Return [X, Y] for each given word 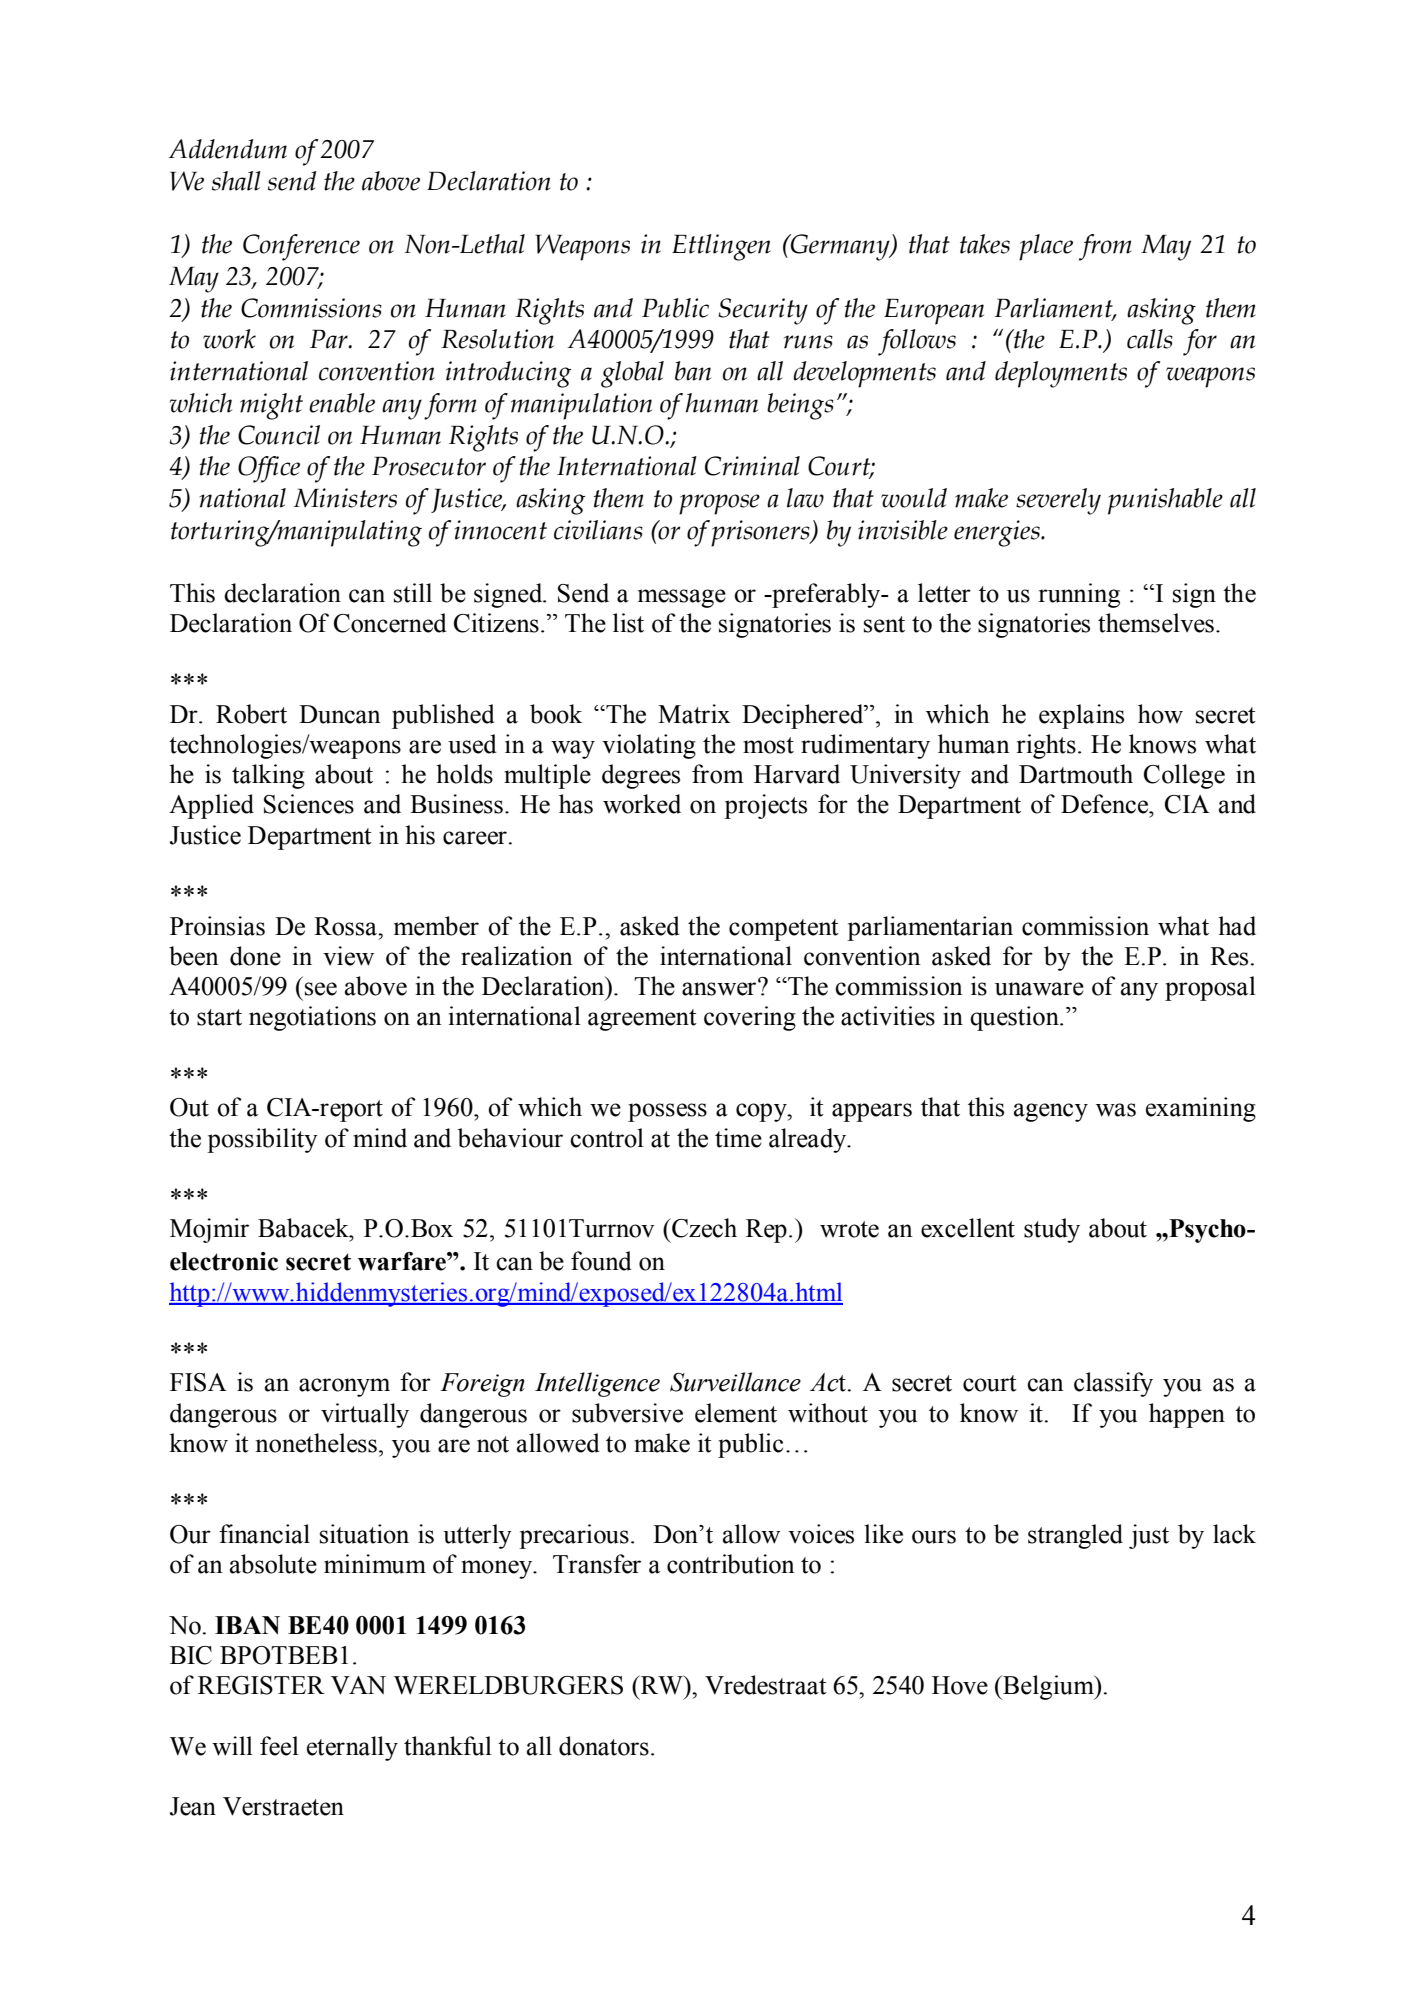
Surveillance [735, 1382]
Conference [301, 247]
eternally [352, 1748]
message [682, 598]
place [1046, 247]
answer [720, 988]
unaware [1039, 989]
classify [1113, 1384]
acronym [344, 1387]
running [1079, 595]
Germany [840, 247]
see [321, 989]
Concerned [390, 623]
